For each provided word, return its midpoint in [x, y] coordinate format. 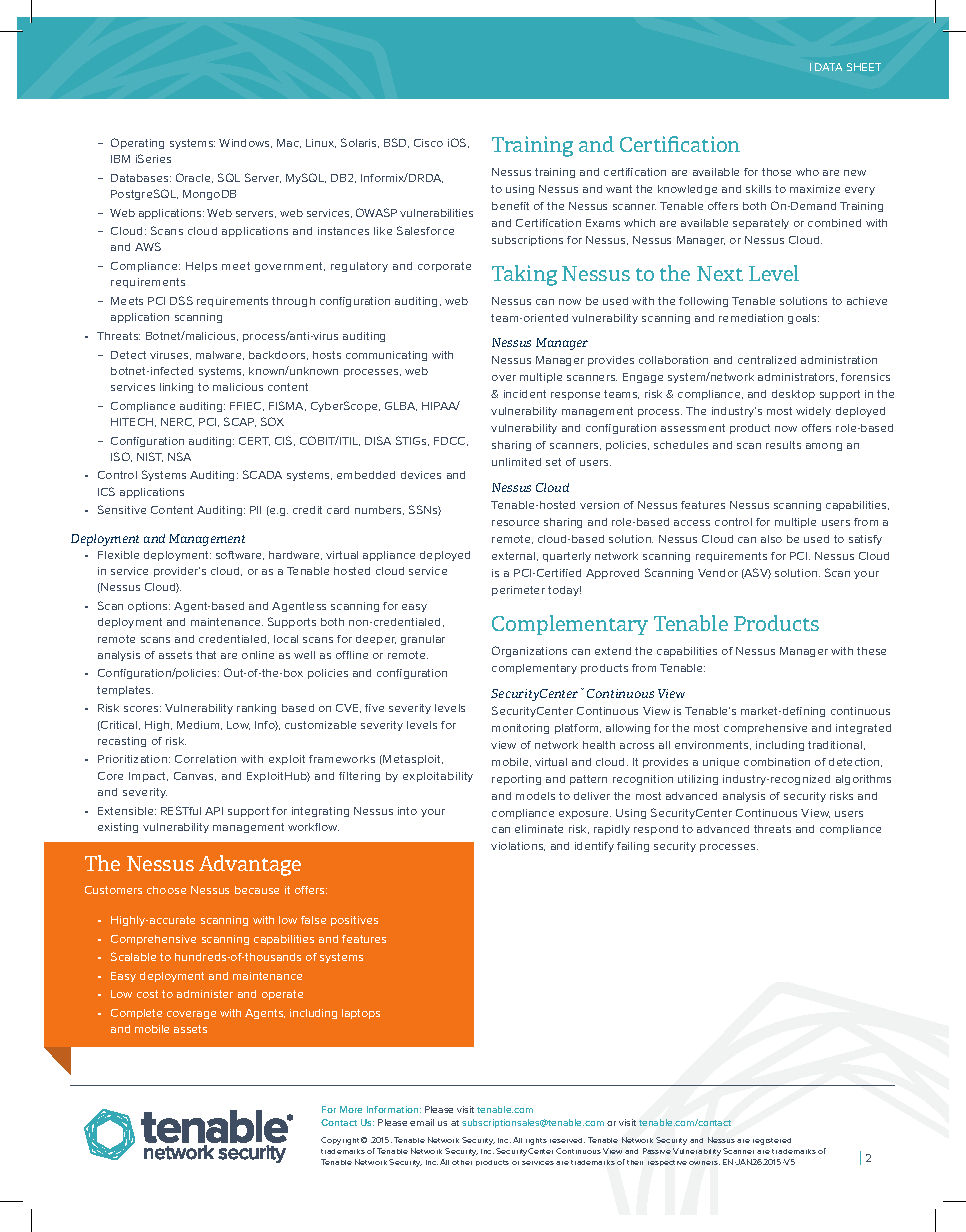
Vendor [718, 573]
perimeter [518, 591]
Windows [245, 143]
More [351, 1109]
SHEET [864, 67]
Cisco [428, 143]
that [206, 655]
